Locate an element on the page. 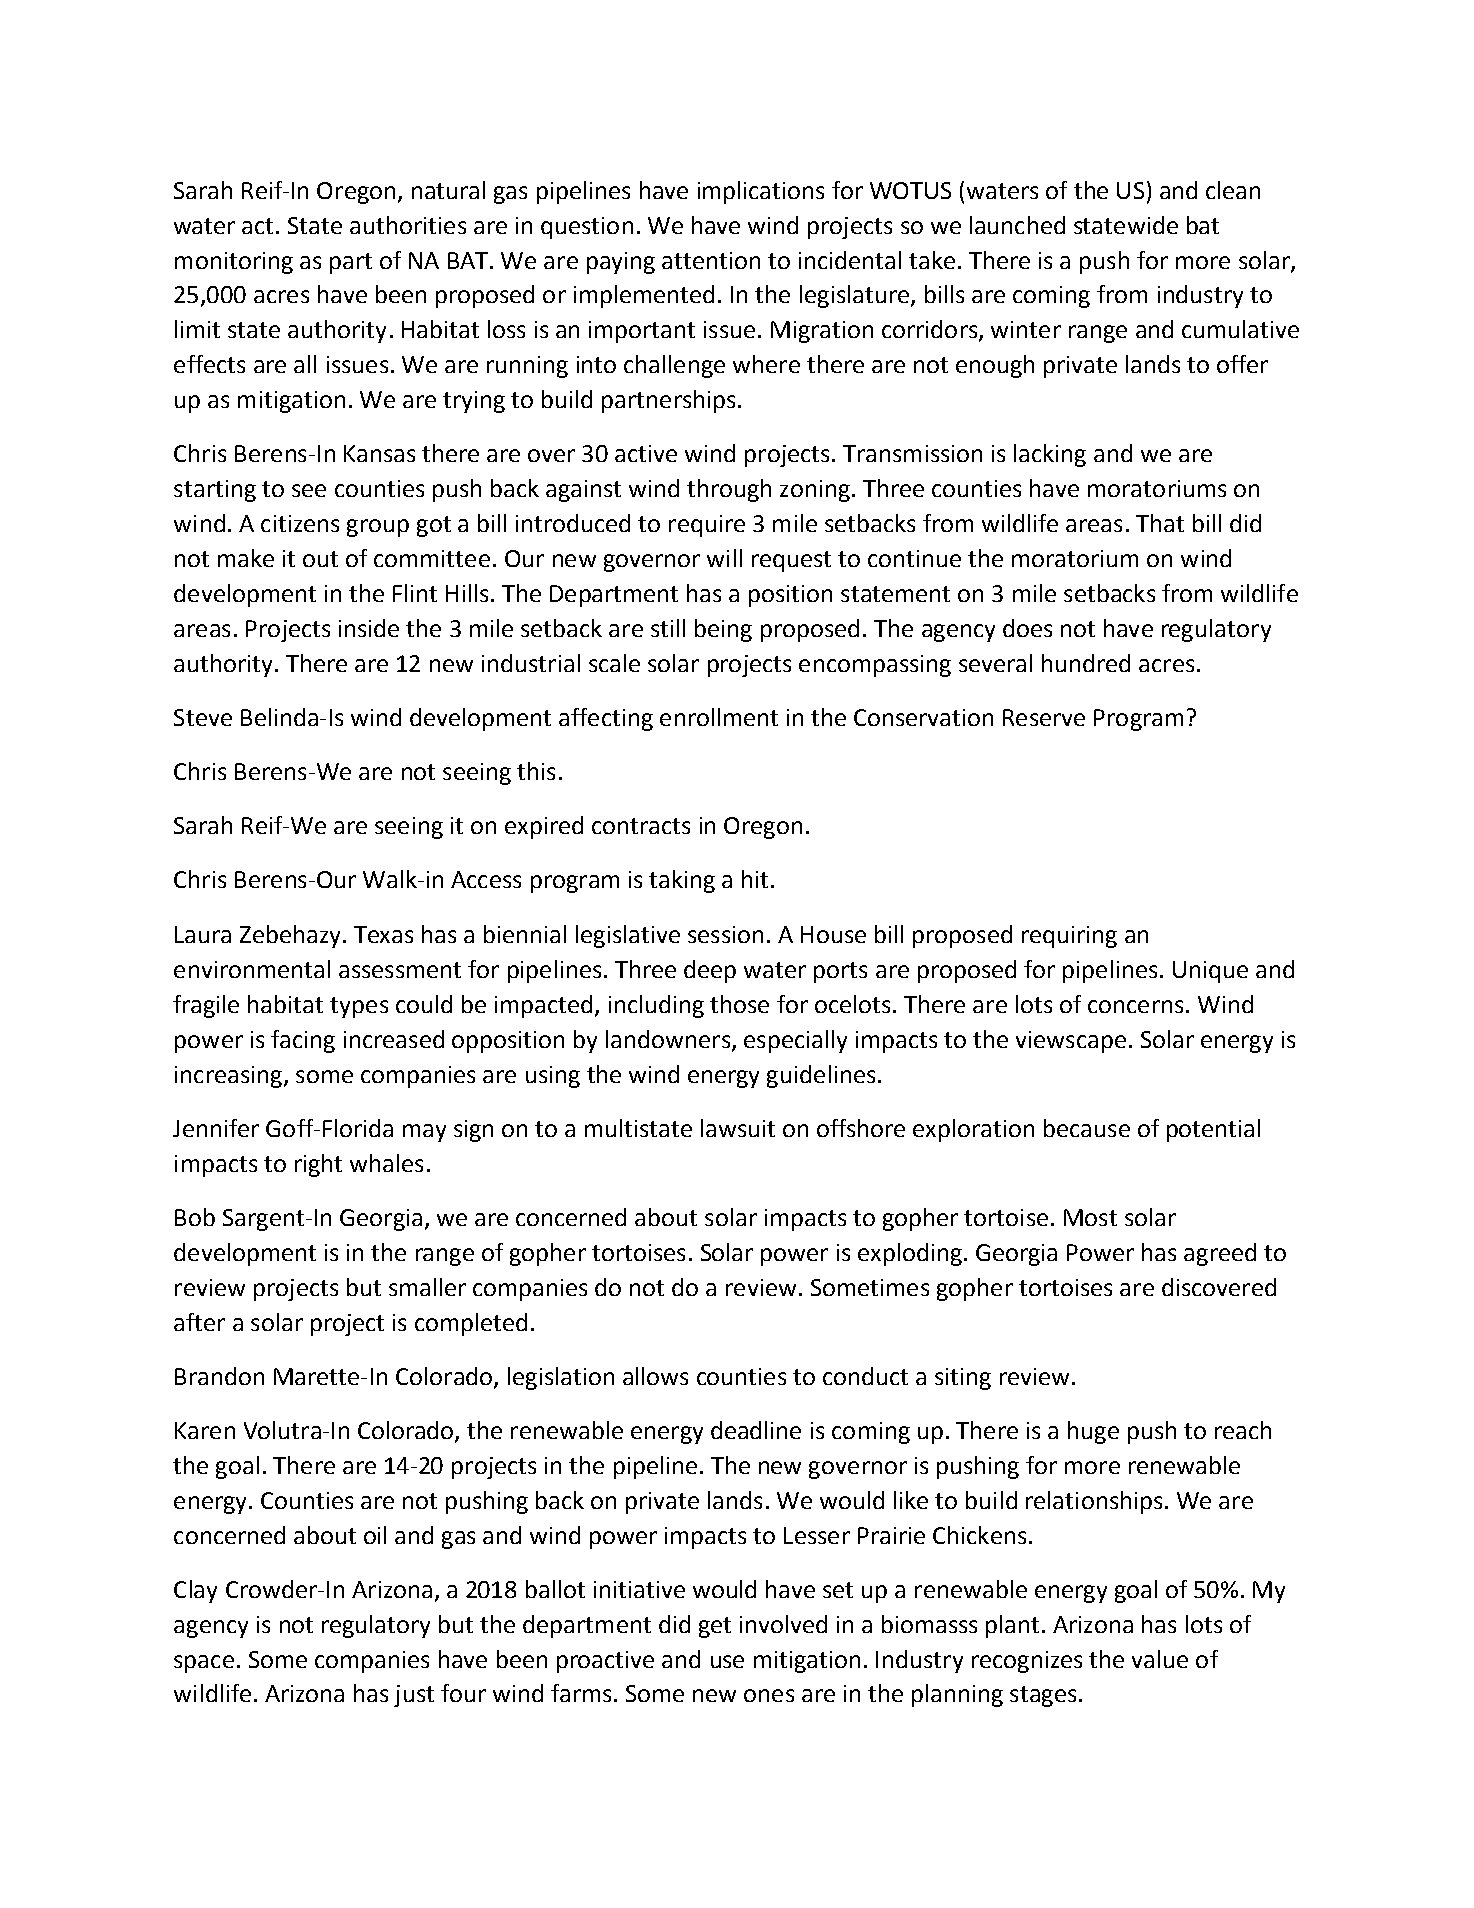  launched is located at coordinates (1017, 225).
